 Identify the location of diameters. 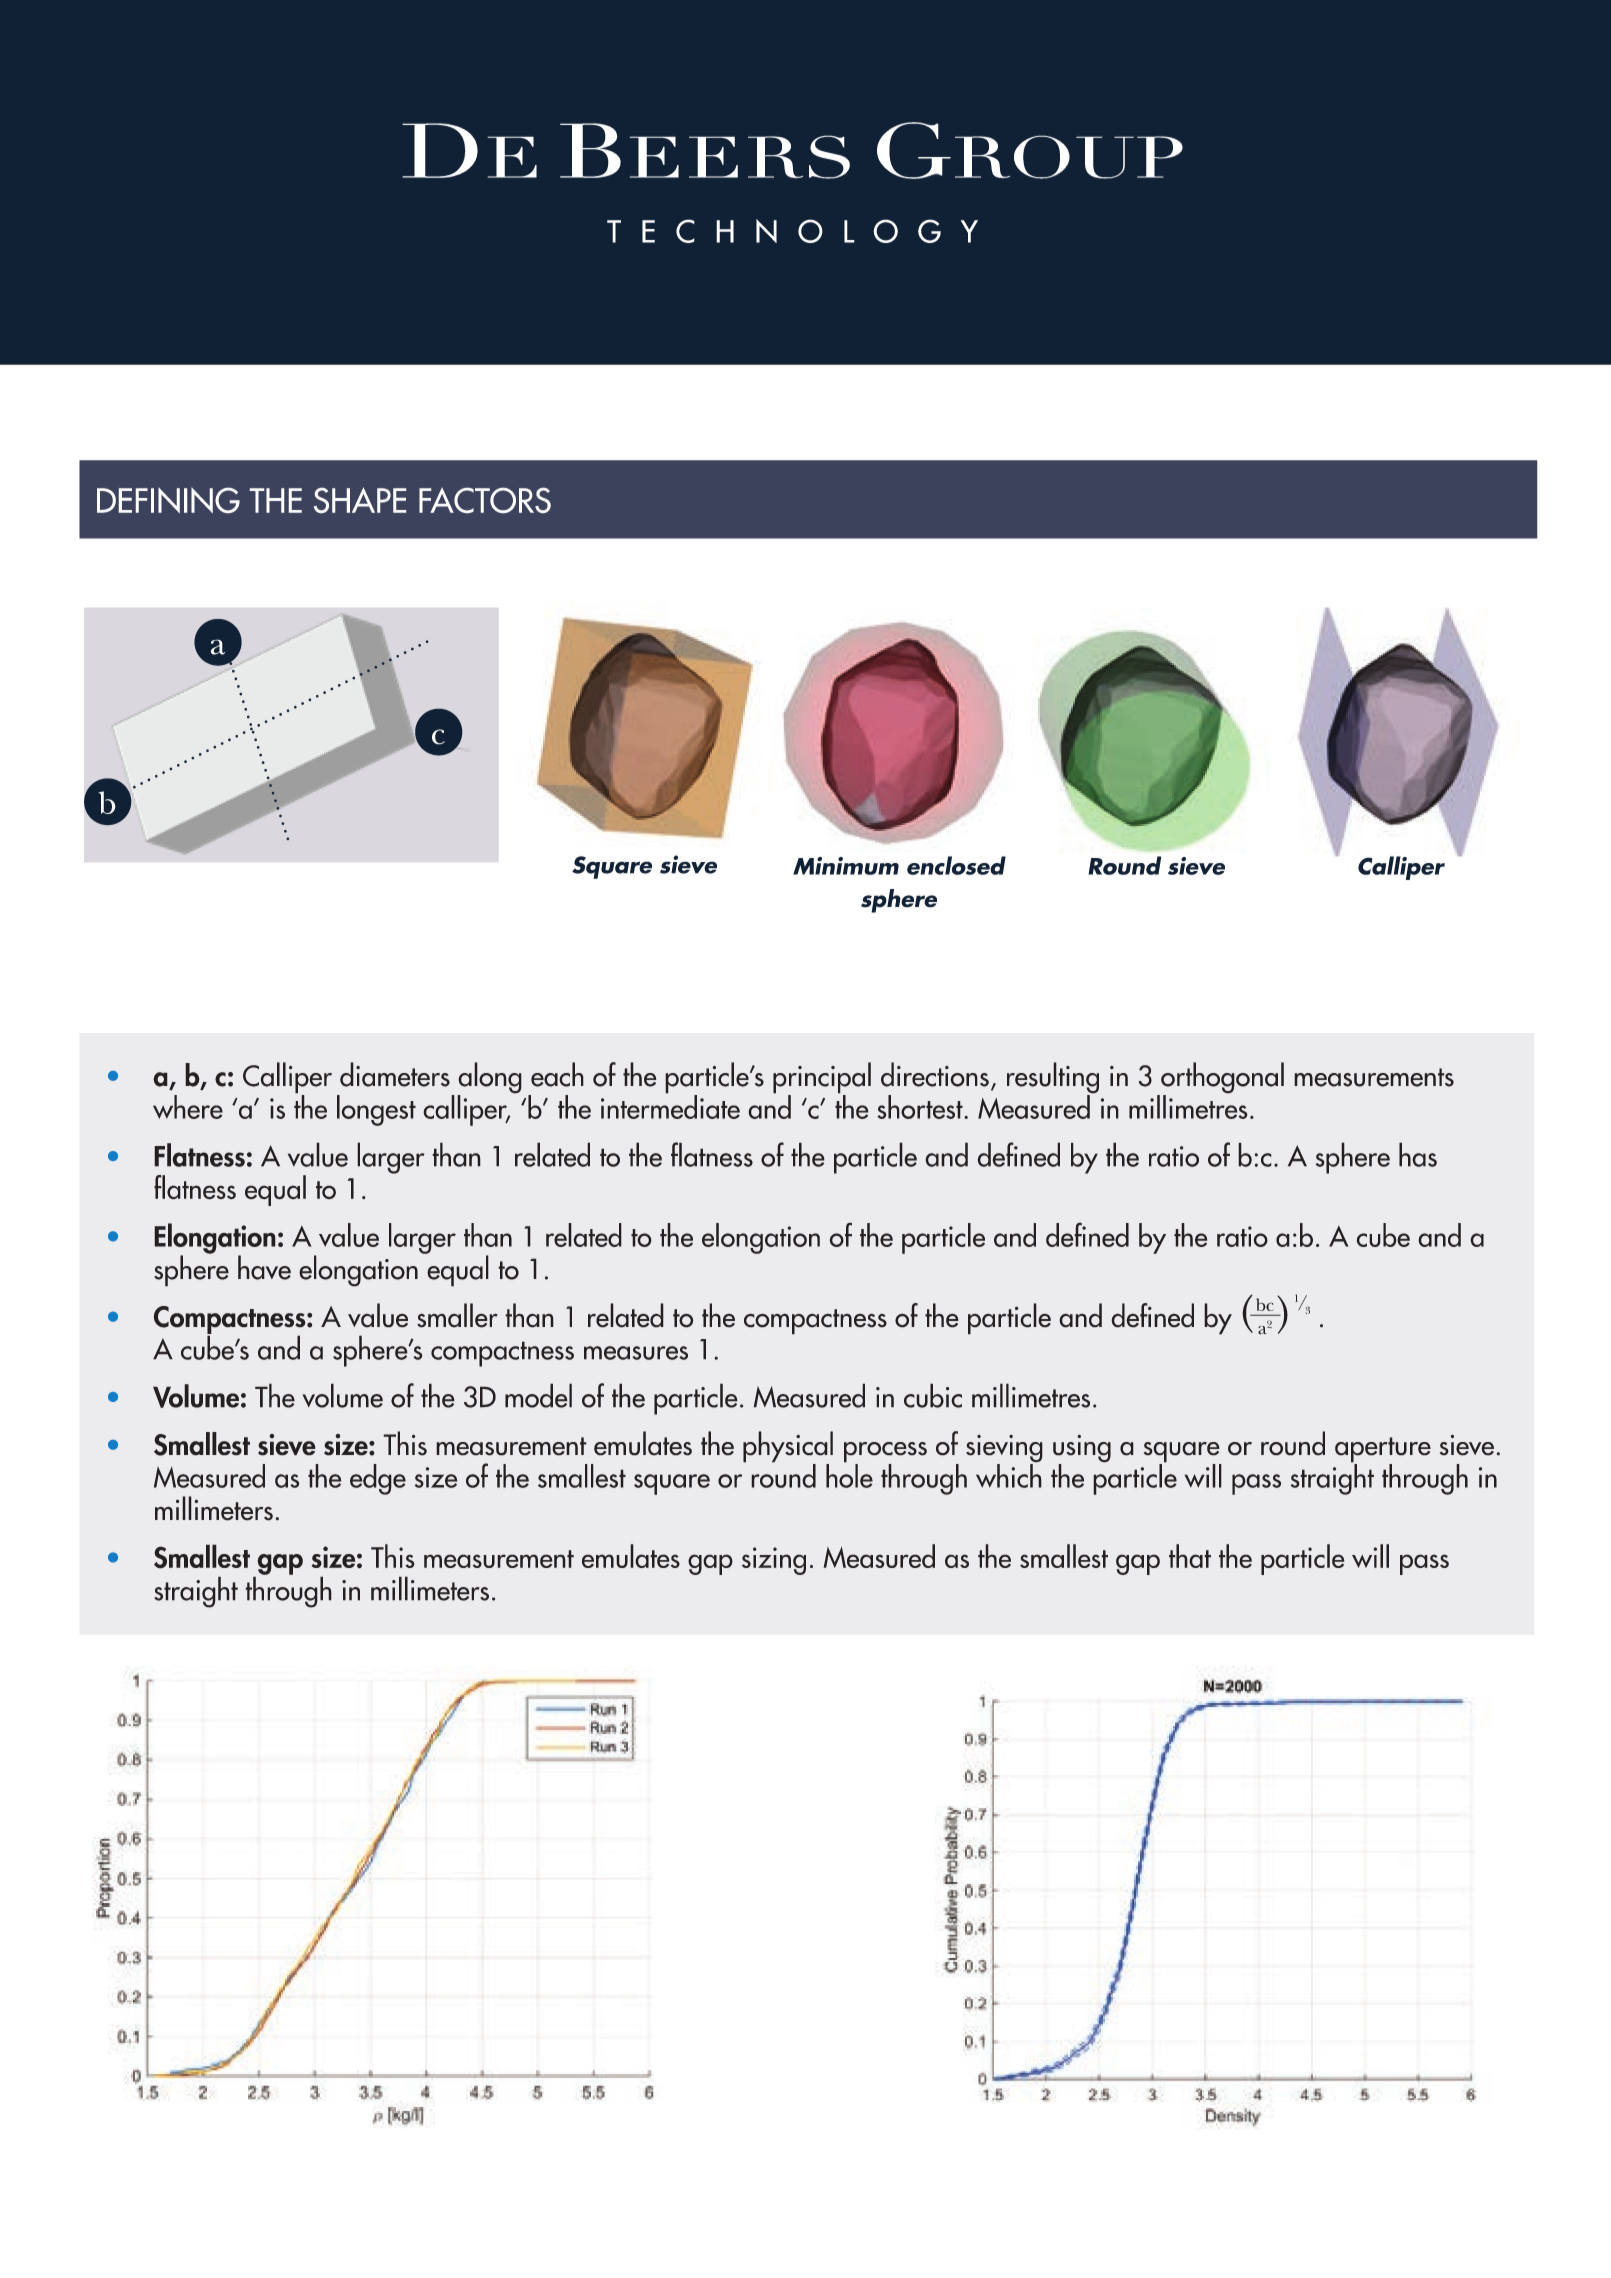
(395, 1074).
